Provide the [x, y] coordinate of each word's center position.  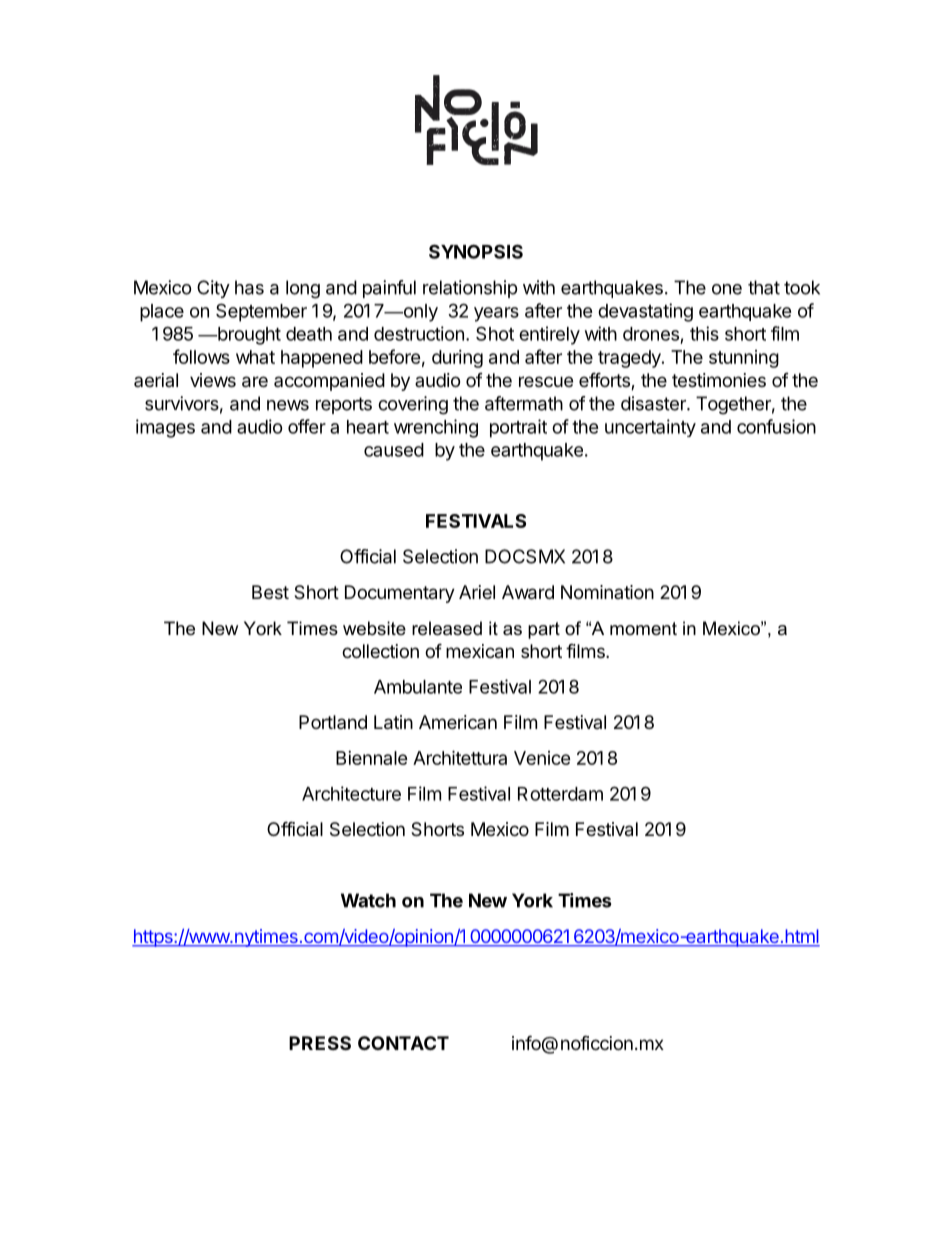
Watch [368, 900]
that [764, 287]
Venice [542, 758]
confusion [776, 426]
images [165, 428]
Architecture [351, 793]
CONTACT [403, 1043]
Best [270, 592]
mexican [480, 651]
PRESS [320, 1043]
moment [643, 628]
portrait [518, 428]
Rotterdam [560, 794]
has [249, 287]
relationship [470, 289]
